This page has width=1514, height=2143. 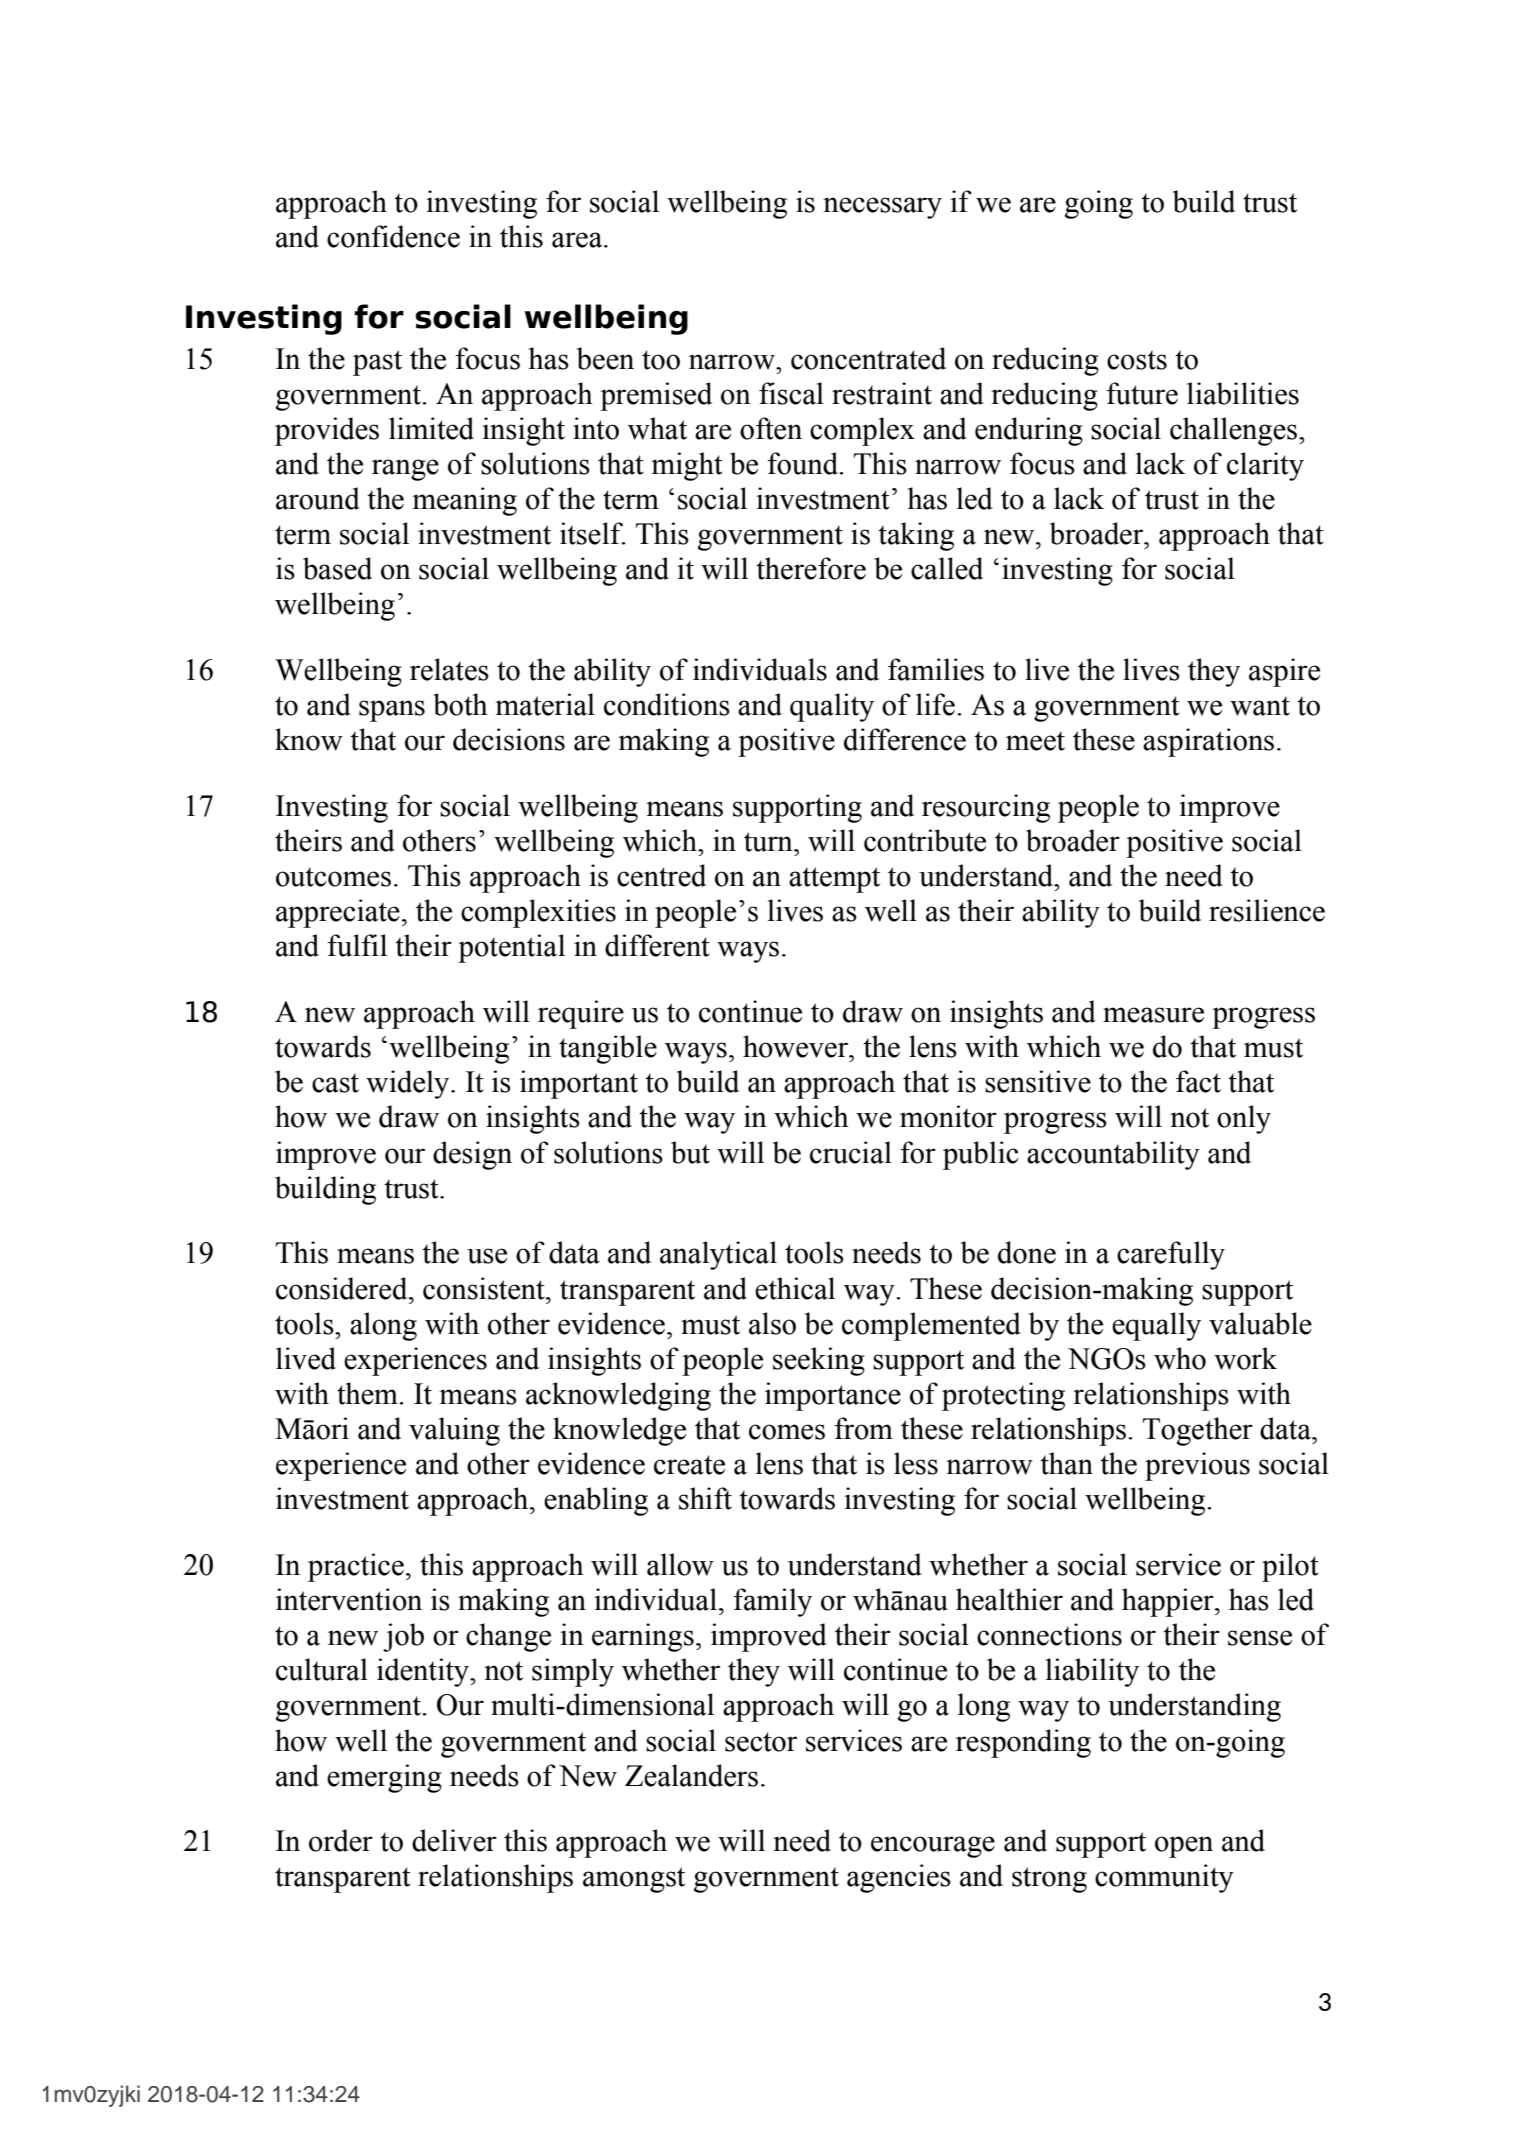 What do you see at coordinates (1137, 360) in the page?
I see `costs` at bounding box center [1137, 360].
